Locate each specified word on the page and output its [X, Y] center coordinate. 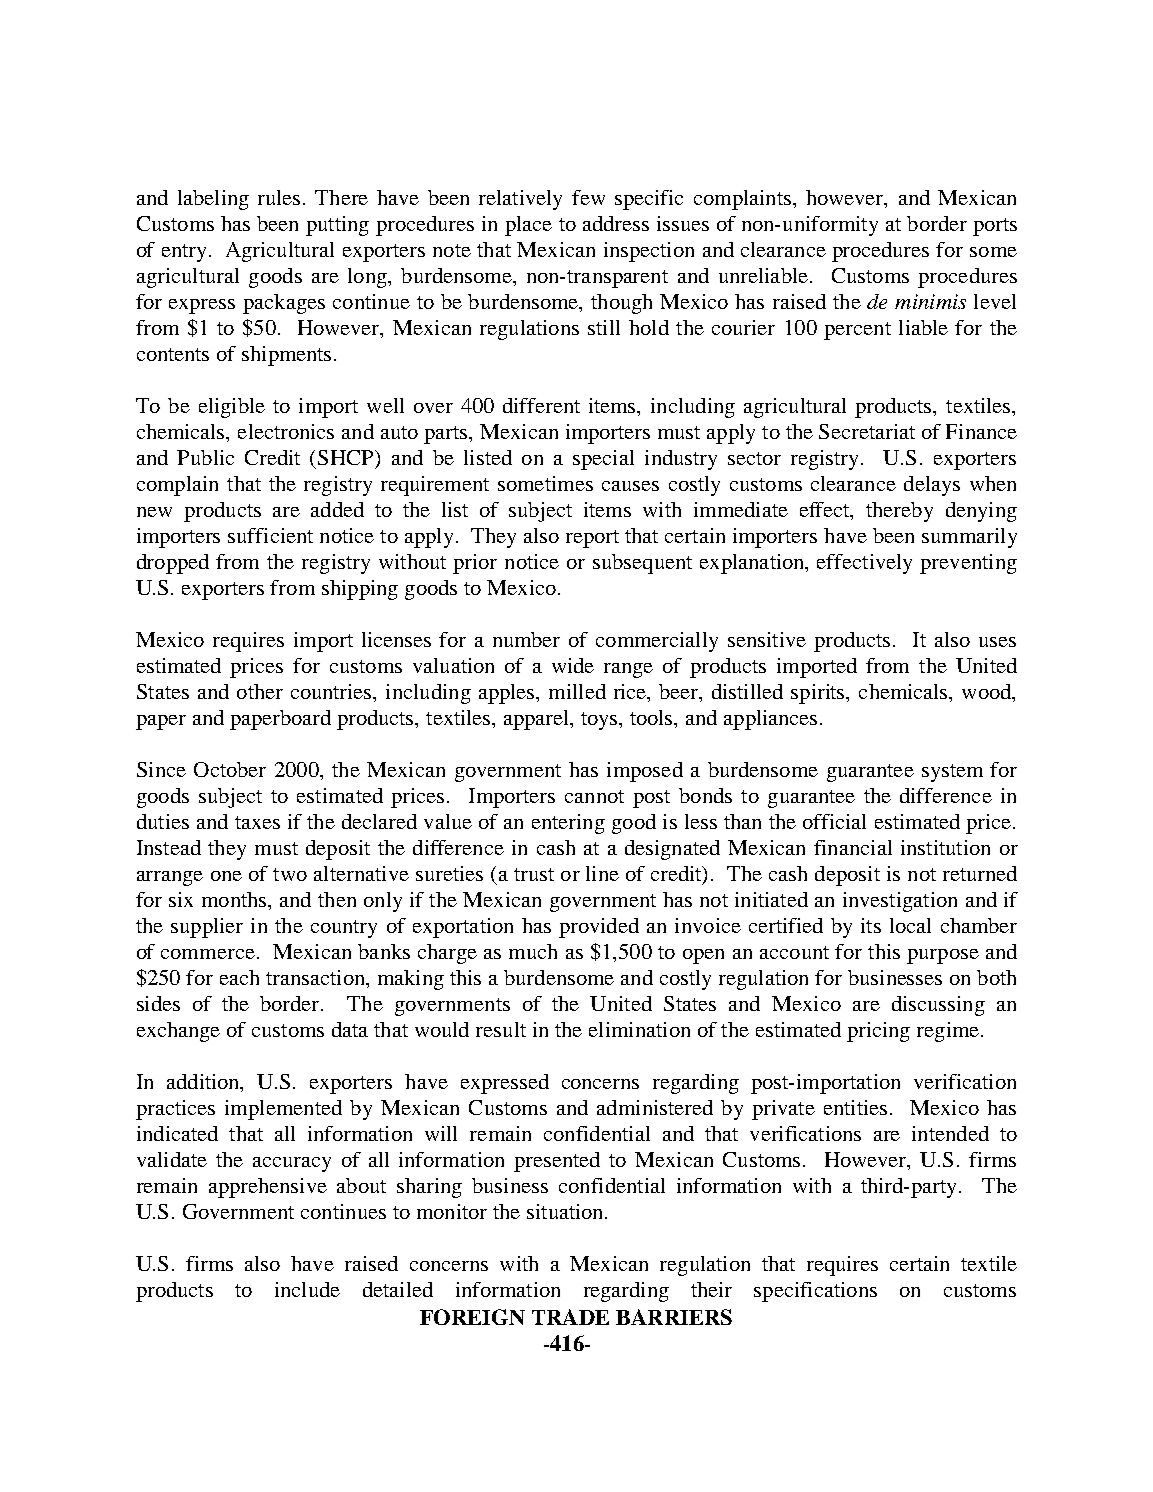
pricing [878, 1032]
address [616, 223]
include [307, 1289]
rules [279, 197]
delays [932, 486]
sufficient [270, 535]
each [239, 977]
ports [995, 227]
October [230, 769]
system [952, 773]
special [603, 460]
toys [600, 721]
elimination [639, 1029]
